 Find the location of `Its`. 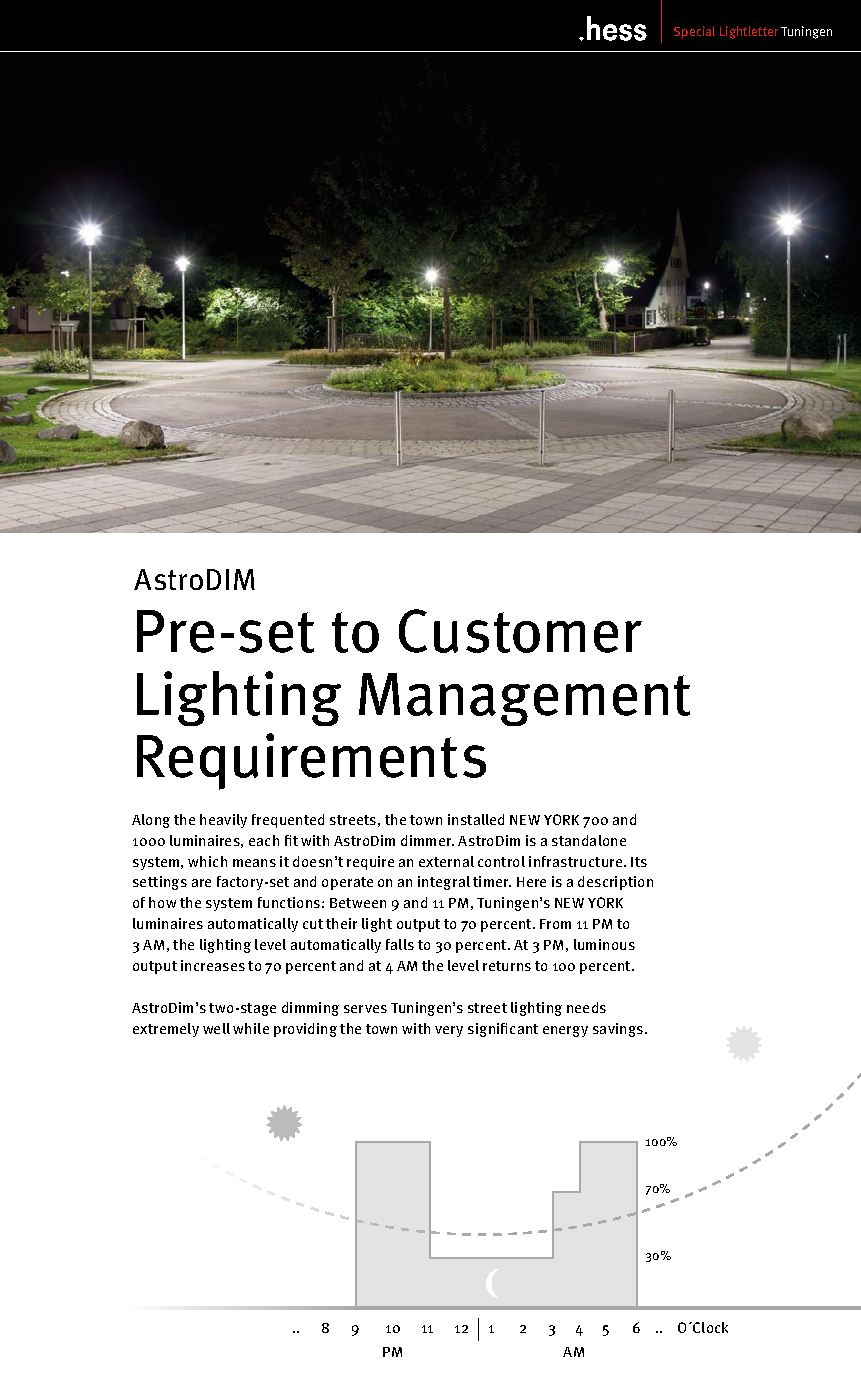

Its is located at coordinates (639, 862).
